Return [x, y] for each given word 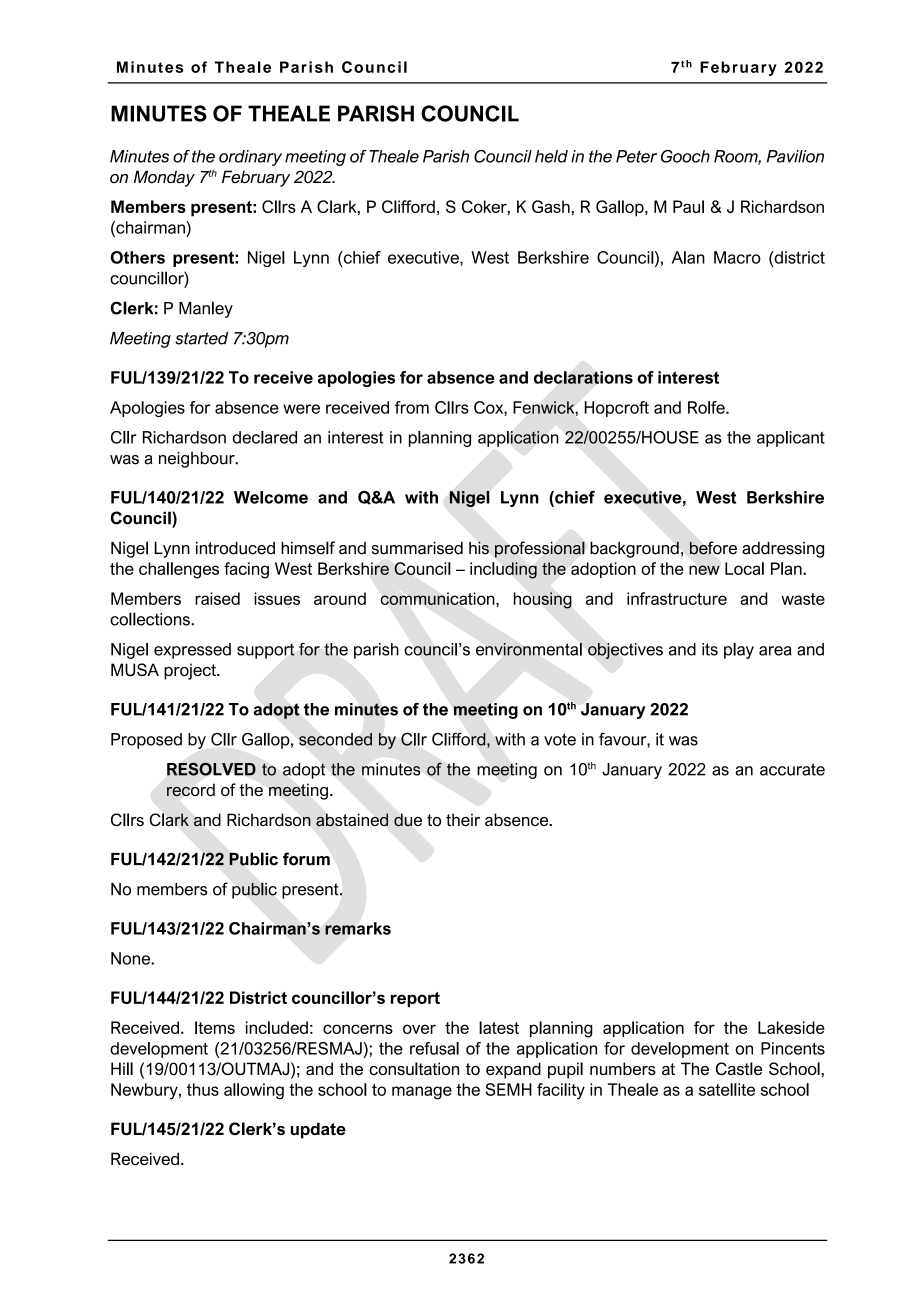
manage [422, 1093]
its [710, 649]
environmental [529, 649]
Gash [551, 206]
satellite [727, 1089]
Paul [688, 206]
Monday [164, 178]
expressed [192, 651]
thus [203, 1089]
